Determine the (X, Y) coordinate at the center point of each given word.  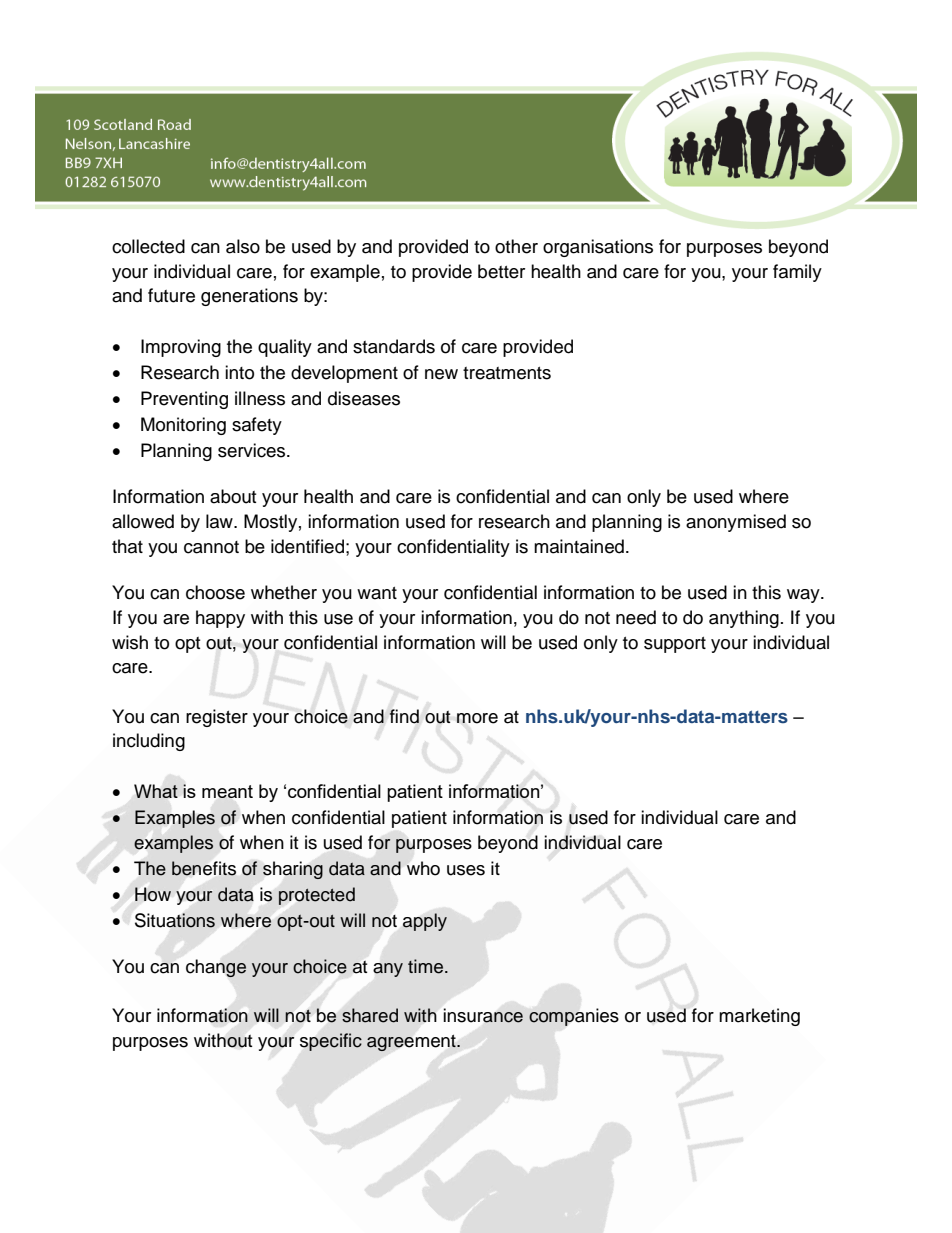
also (243, 246)
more (477, 718)
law (220, 521)
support (675, 645)
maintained (579, 546)
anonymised (736, 523)
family (797, 273)
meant (227, 791)
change (216, 968)
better (501, 271)
